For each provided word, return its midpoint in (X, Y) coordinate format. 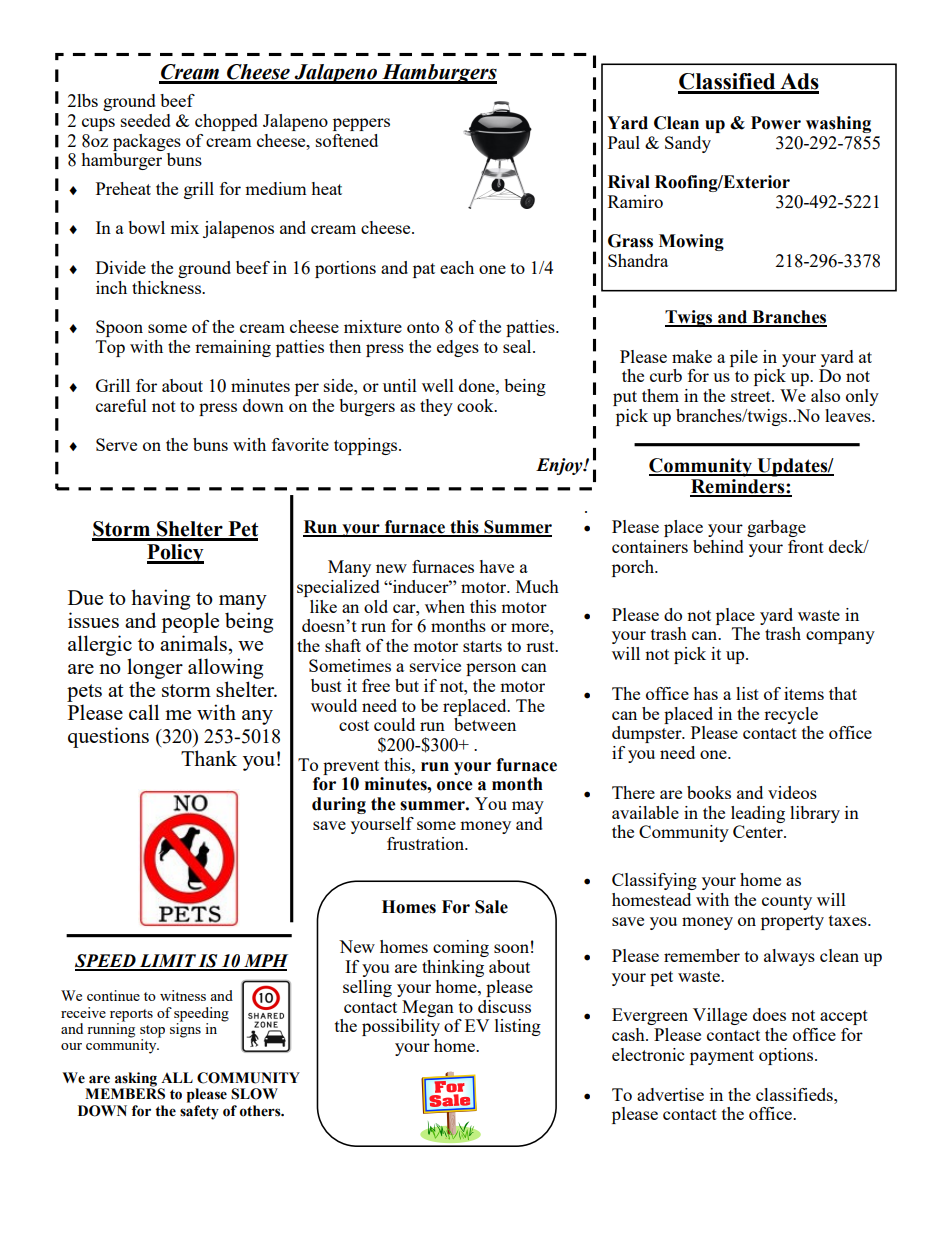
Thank (209, 758)
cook (476, 405)
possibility (401, 1027)
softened (347, 140)
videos (792, 792)
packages (147, 142)
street (752, 396)
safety (199, 1112)
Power (776, 123)
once (455, 786)
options (787, 1056)
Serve (116, 444)
